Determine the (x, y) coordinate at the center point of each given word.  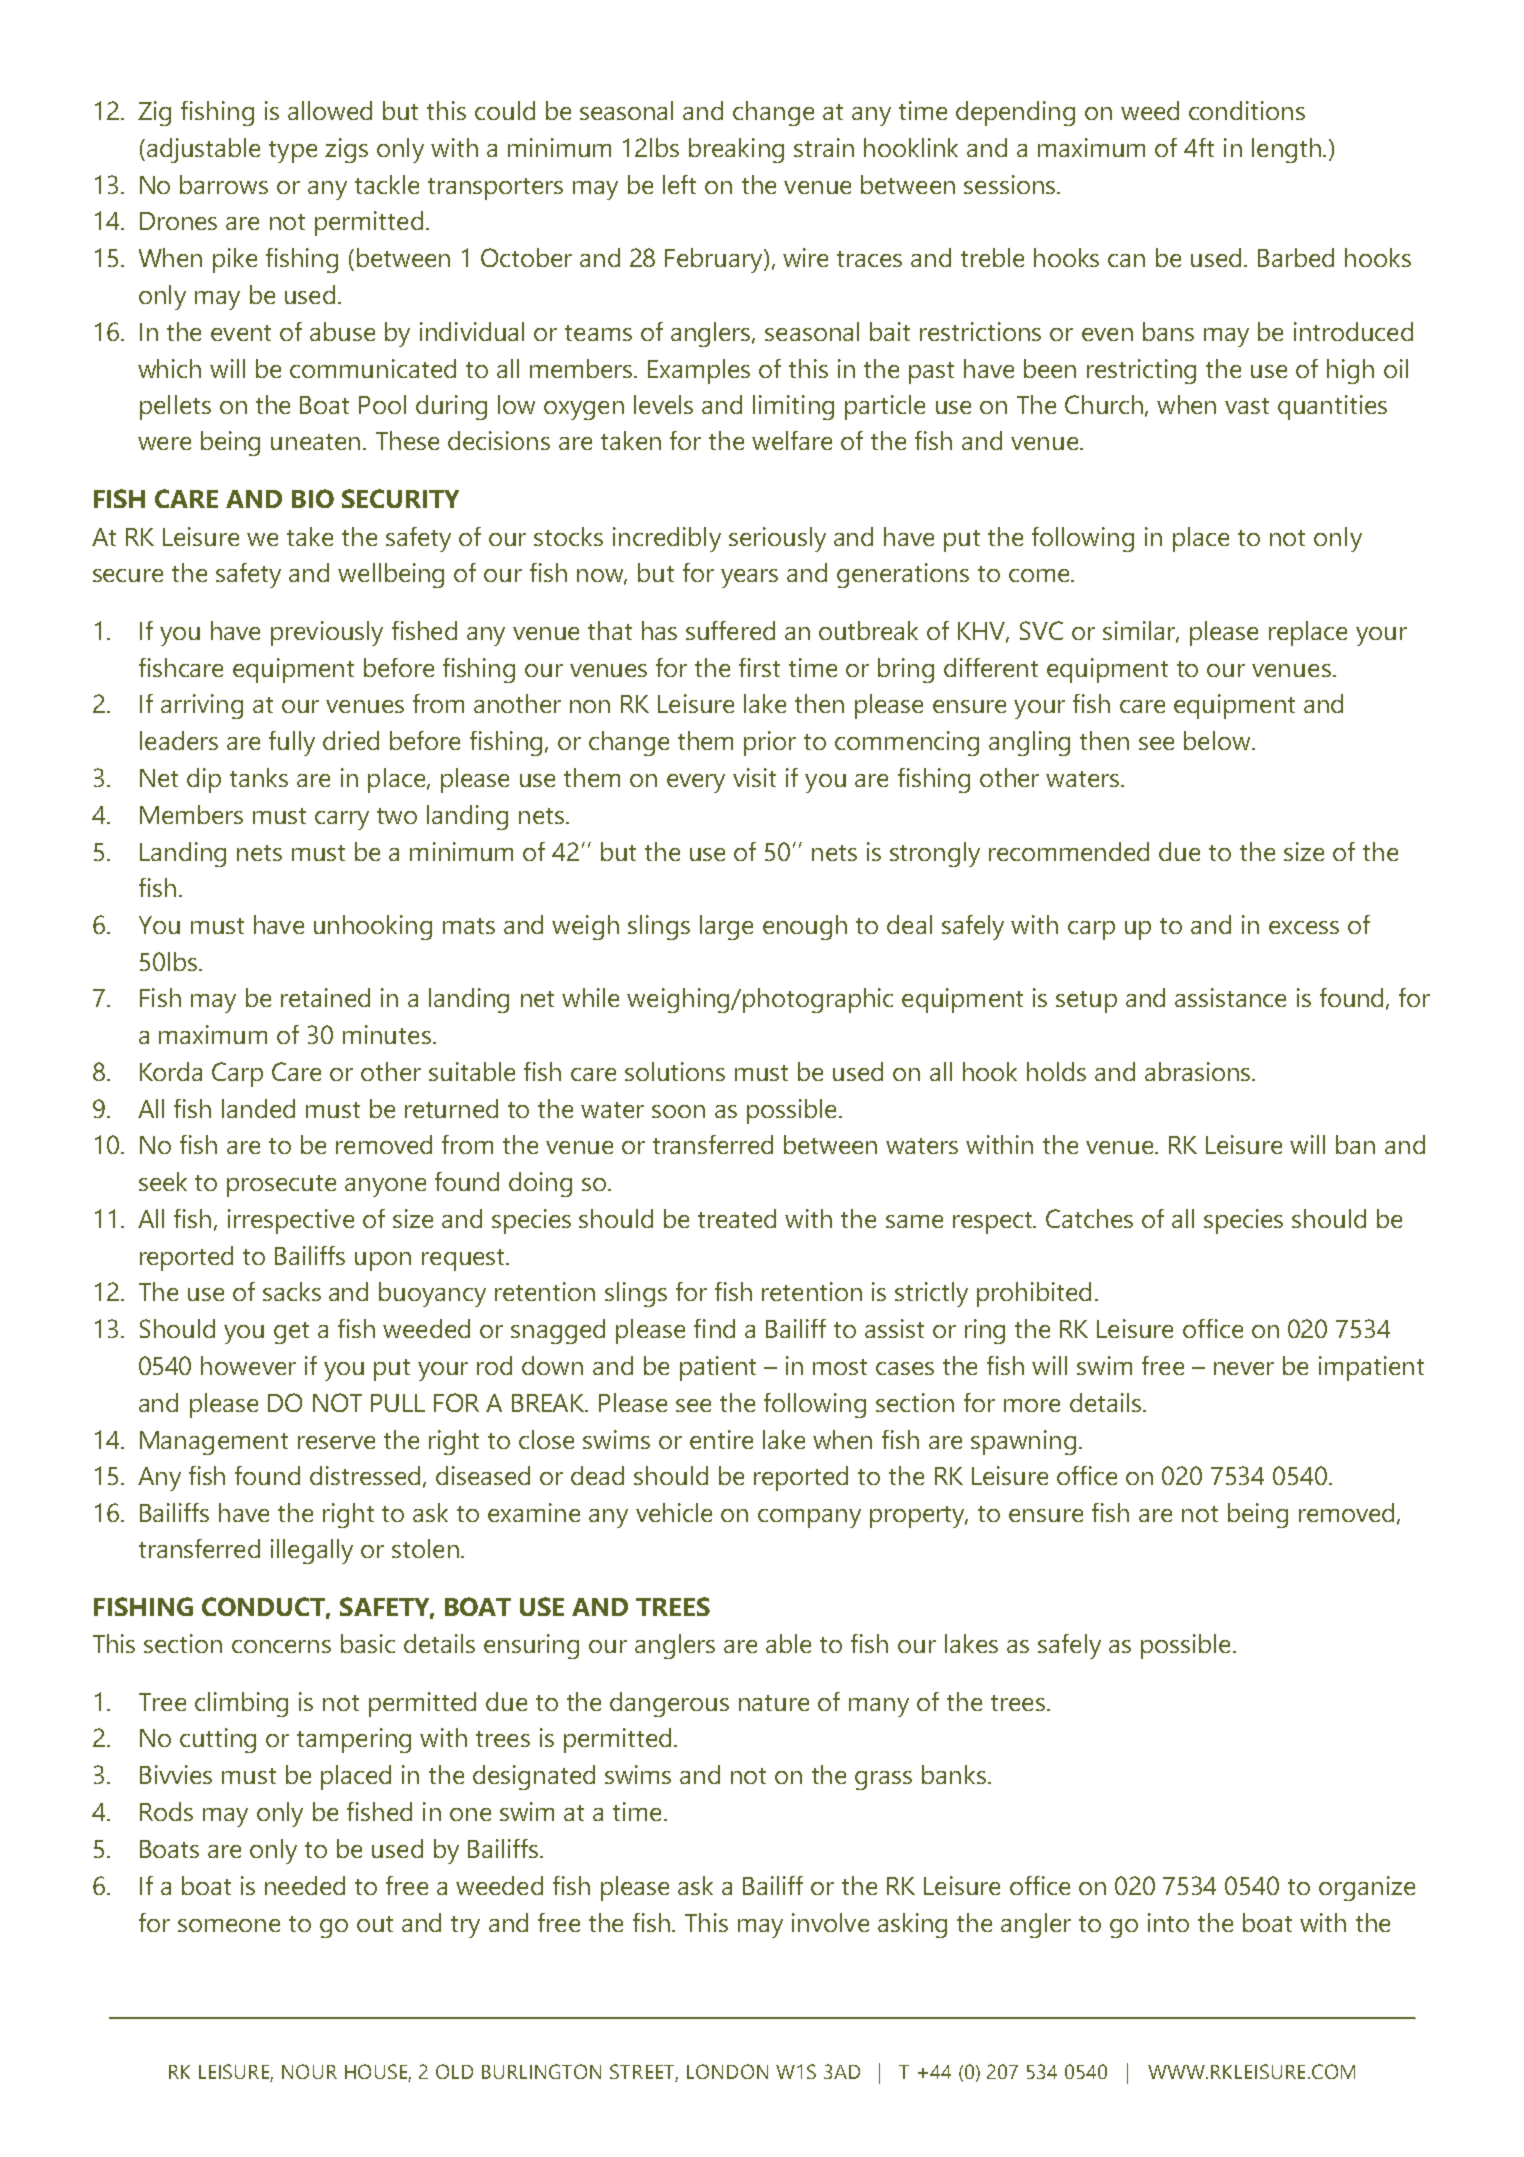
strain (824, 147)
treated (737, 1218)
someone (229, 1925)
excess (1304, 927)
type (293, 152)
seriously (777, 539)
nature (774, 1703)
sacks (292, 1291)
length (1286, 150)
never (1244, 1368)
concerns (281, 1646)
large (726, 927)
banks (955, 1774)
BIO (313, 498)
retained (325, 997)
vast (1247, 406)
